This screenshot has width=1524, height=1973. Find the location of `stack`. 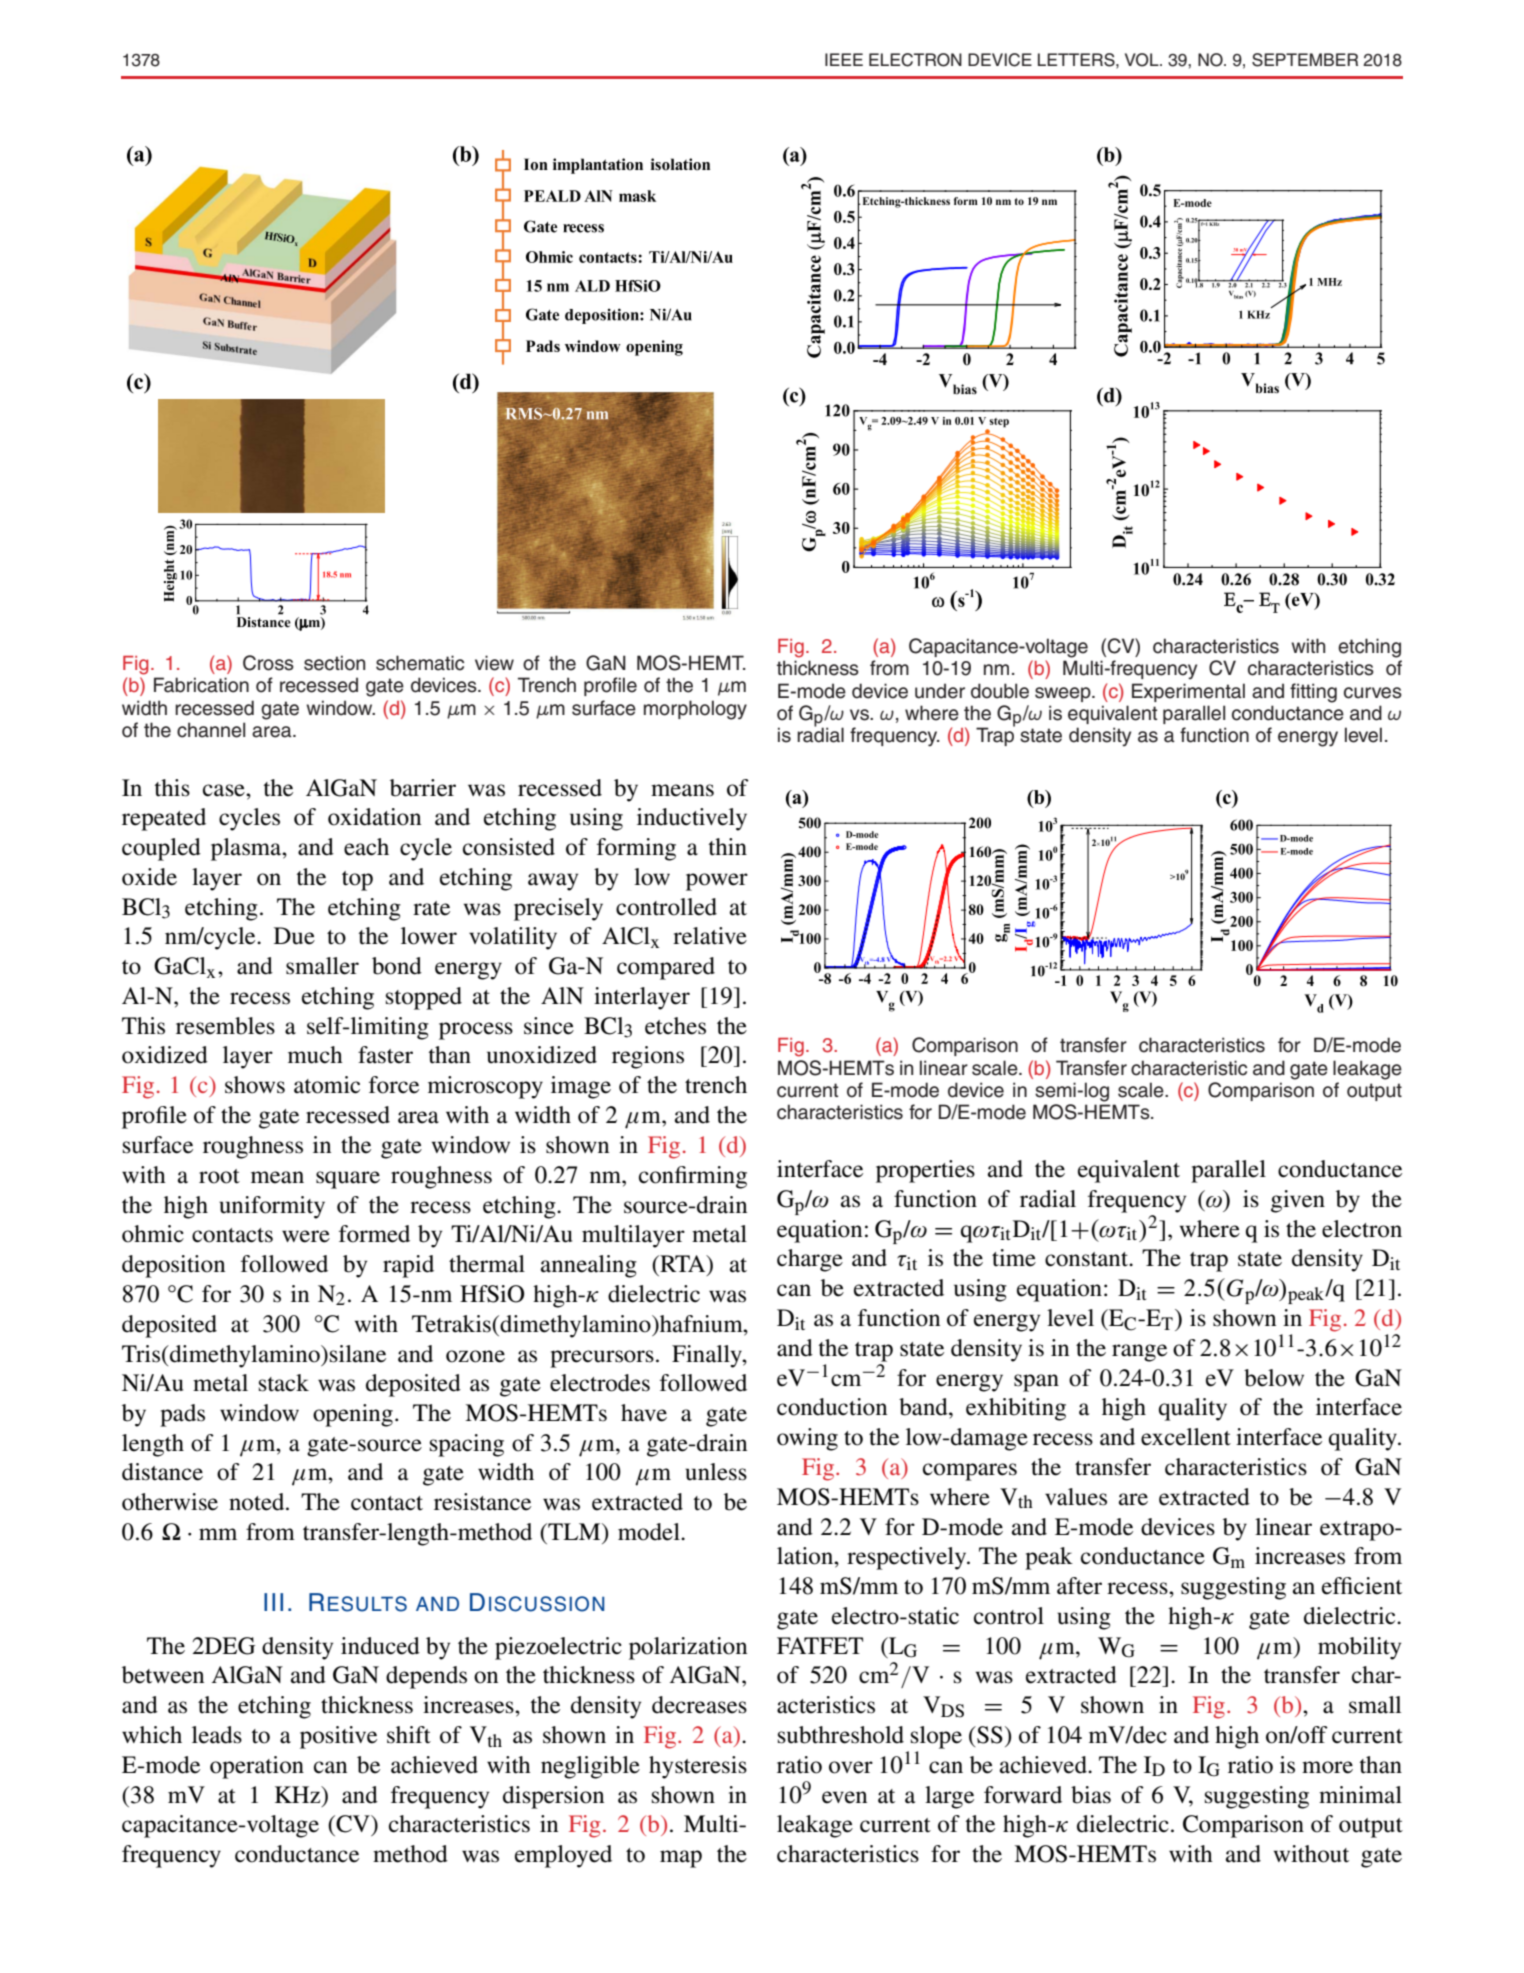

stack is located at coordinates (284, 1383).
